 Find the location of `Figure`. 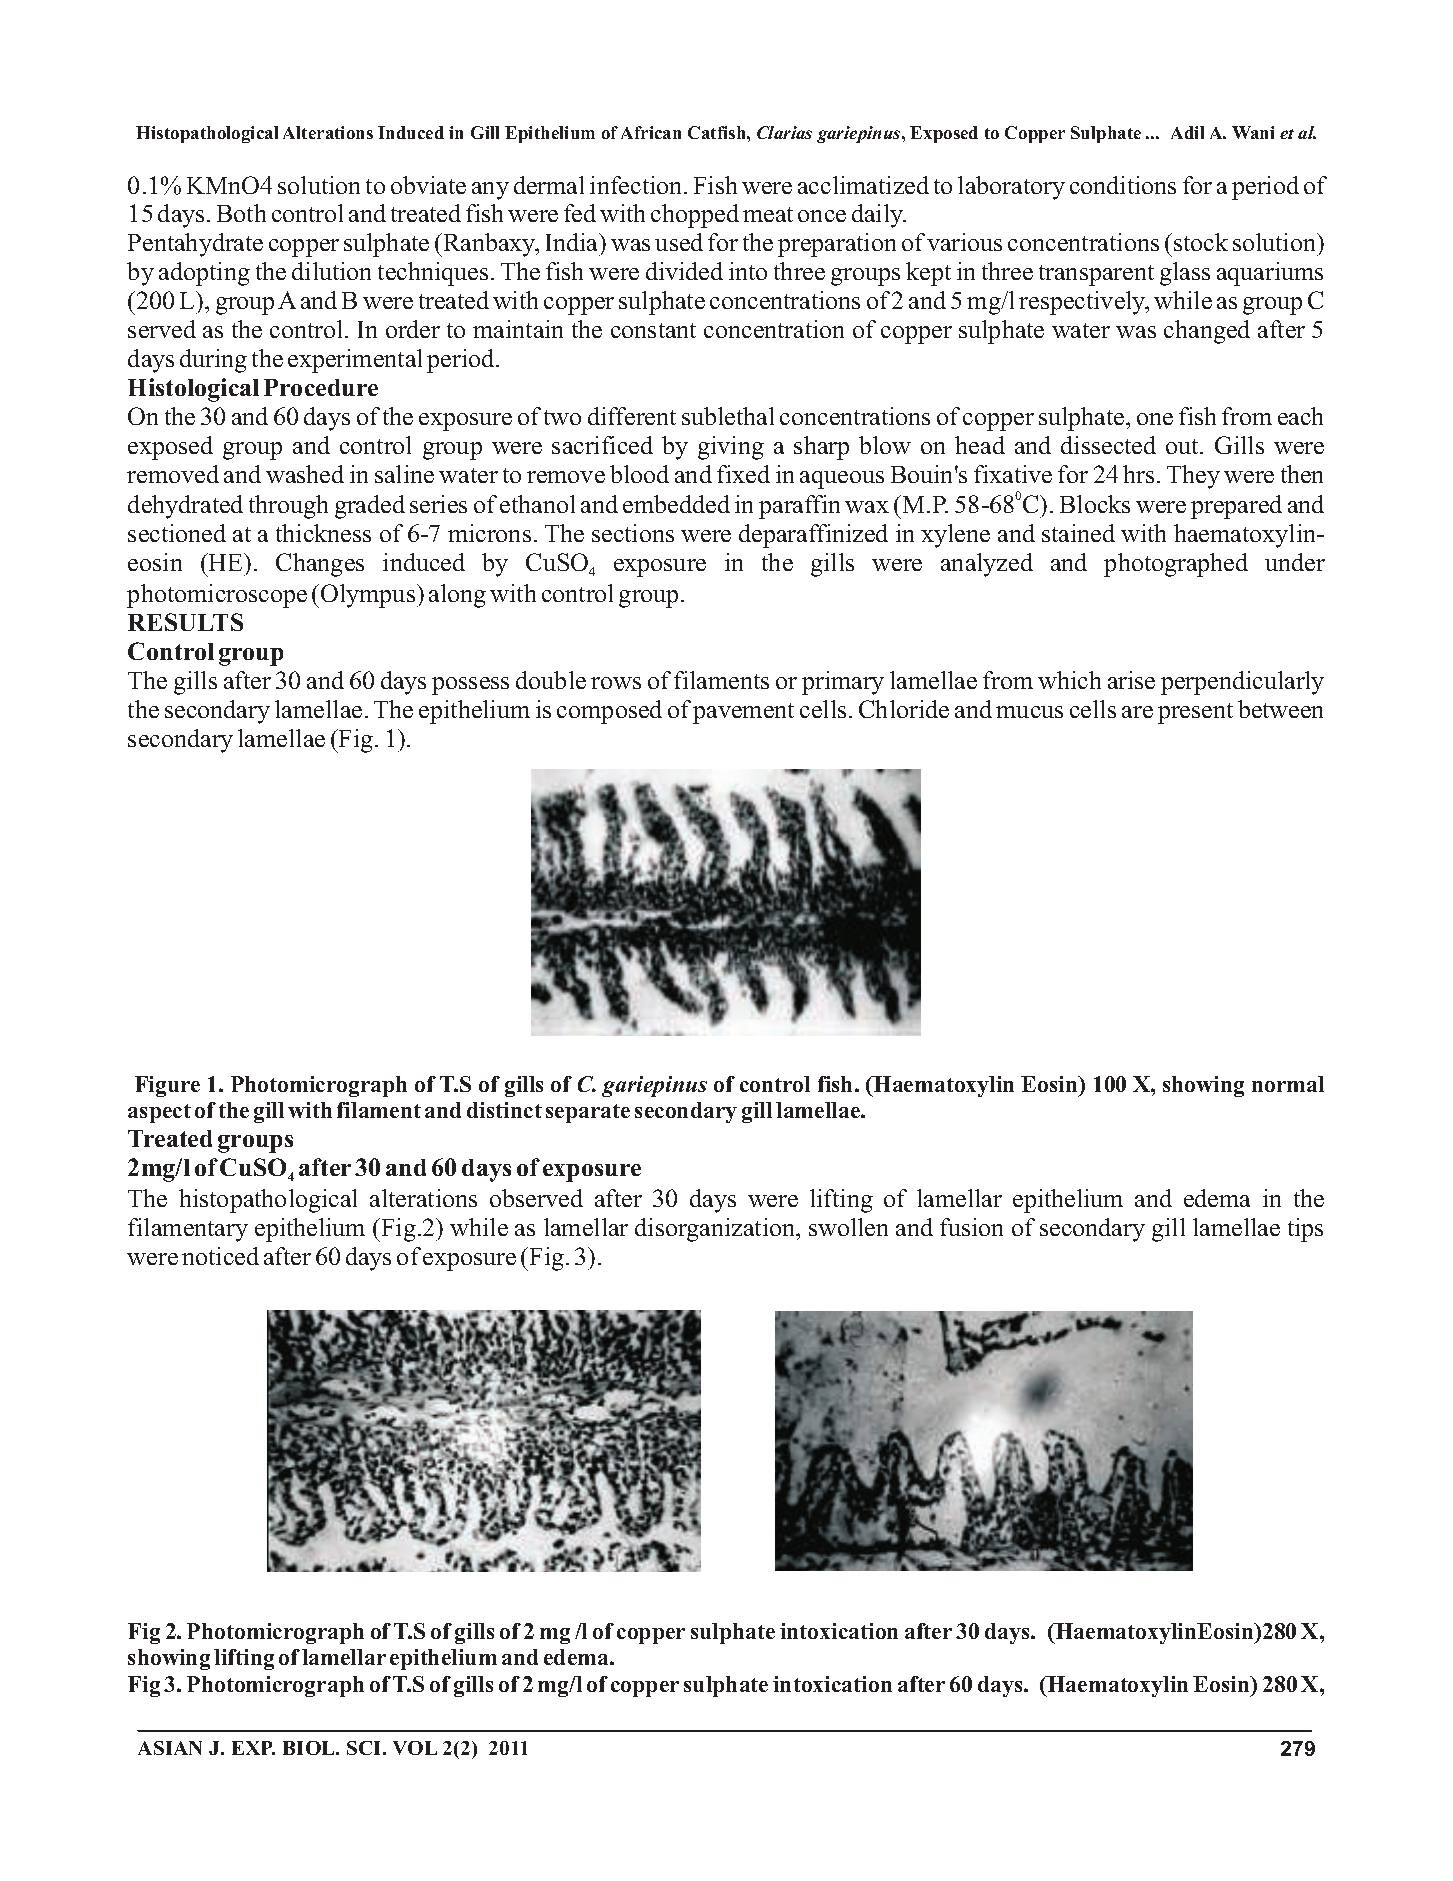

Figure is located at coordinates (167, 1086).
